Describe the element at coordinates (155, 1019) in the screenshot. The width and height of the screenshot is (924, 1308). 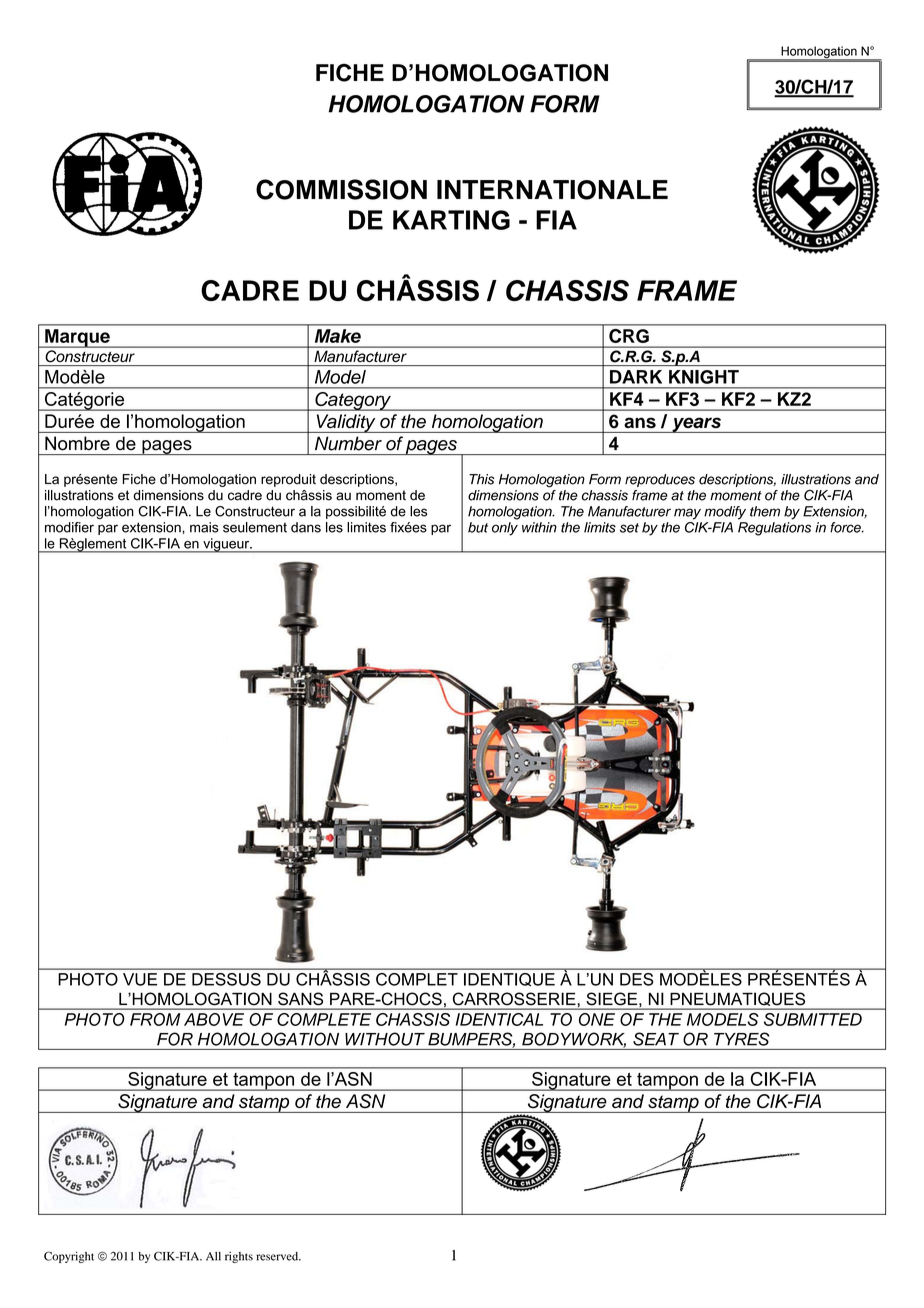
I see `FROM` at that location.
